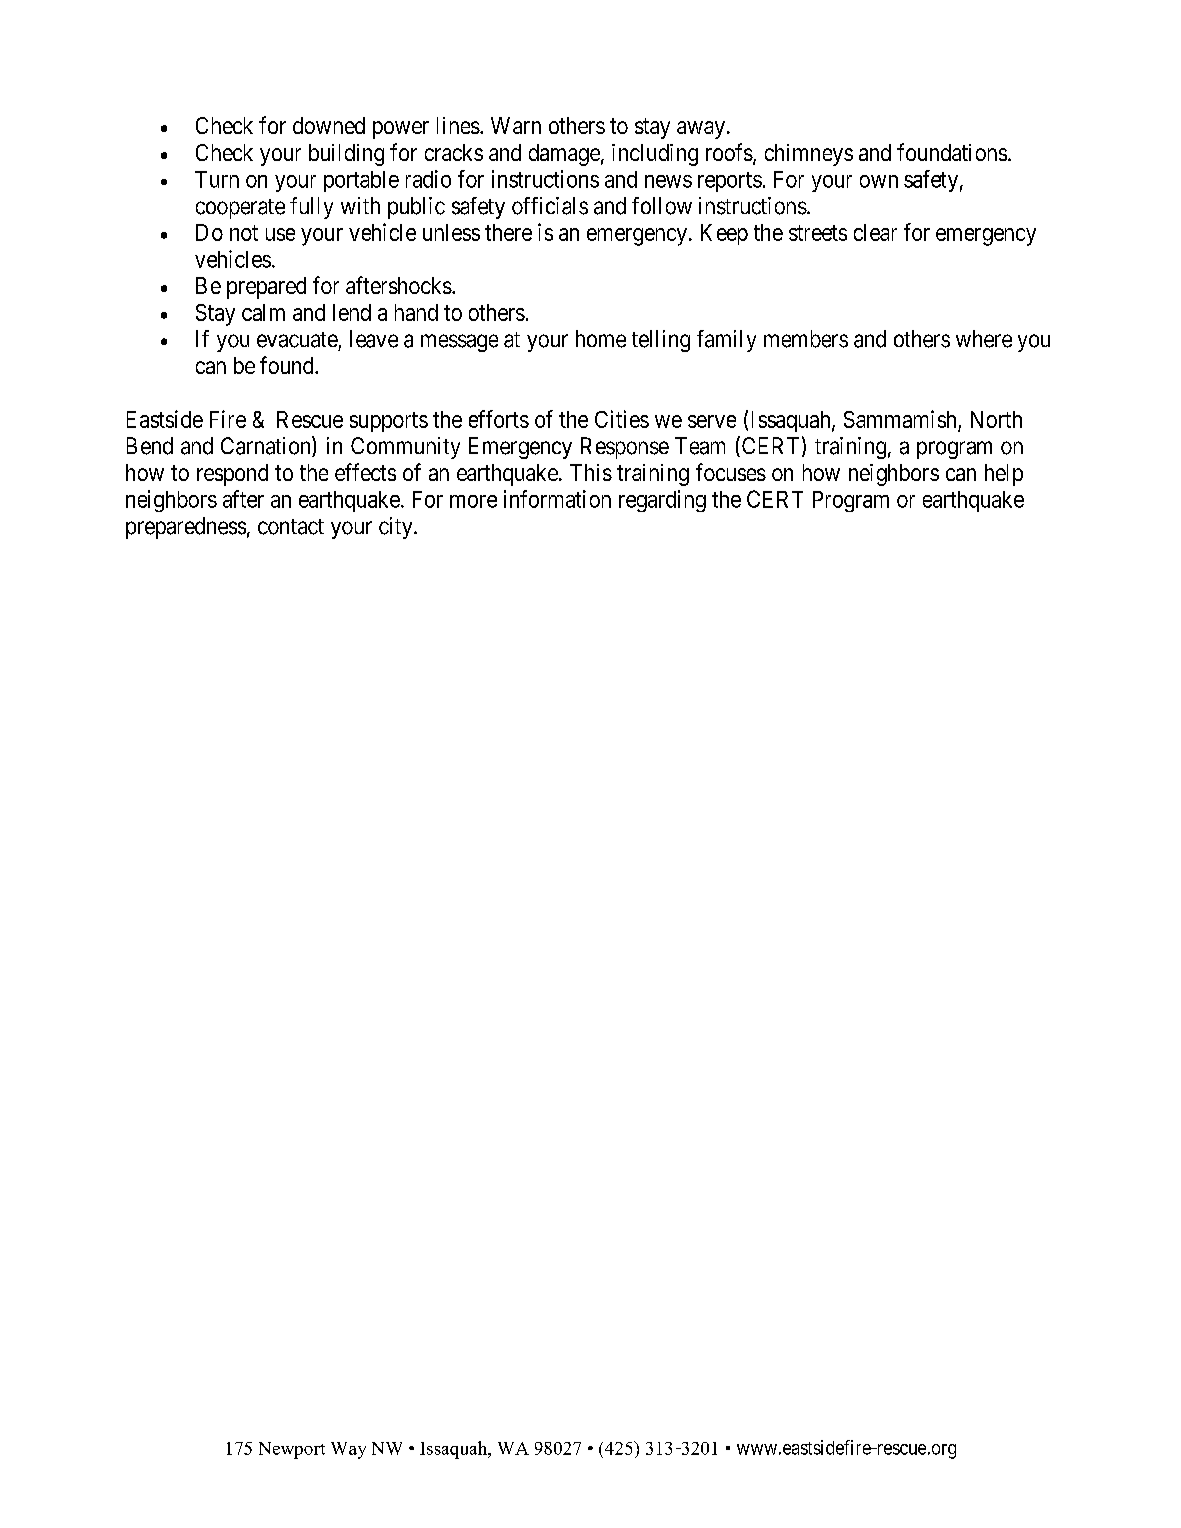 This document has width=1181, height=1528. I want to click on help, so click(1004, 475).
